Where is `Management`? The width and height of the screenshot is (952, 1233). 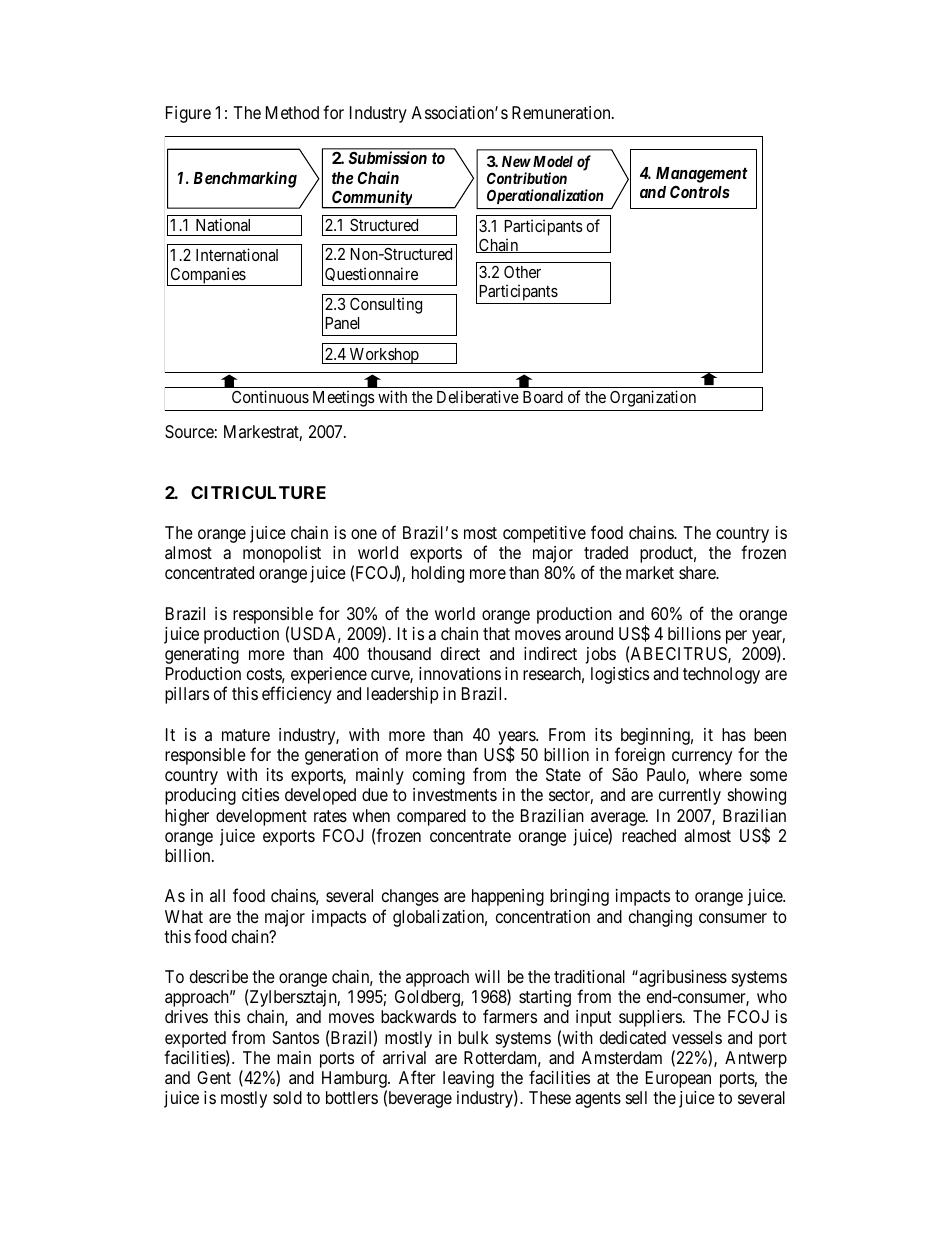
Management is located at coordinates (702, 175).
